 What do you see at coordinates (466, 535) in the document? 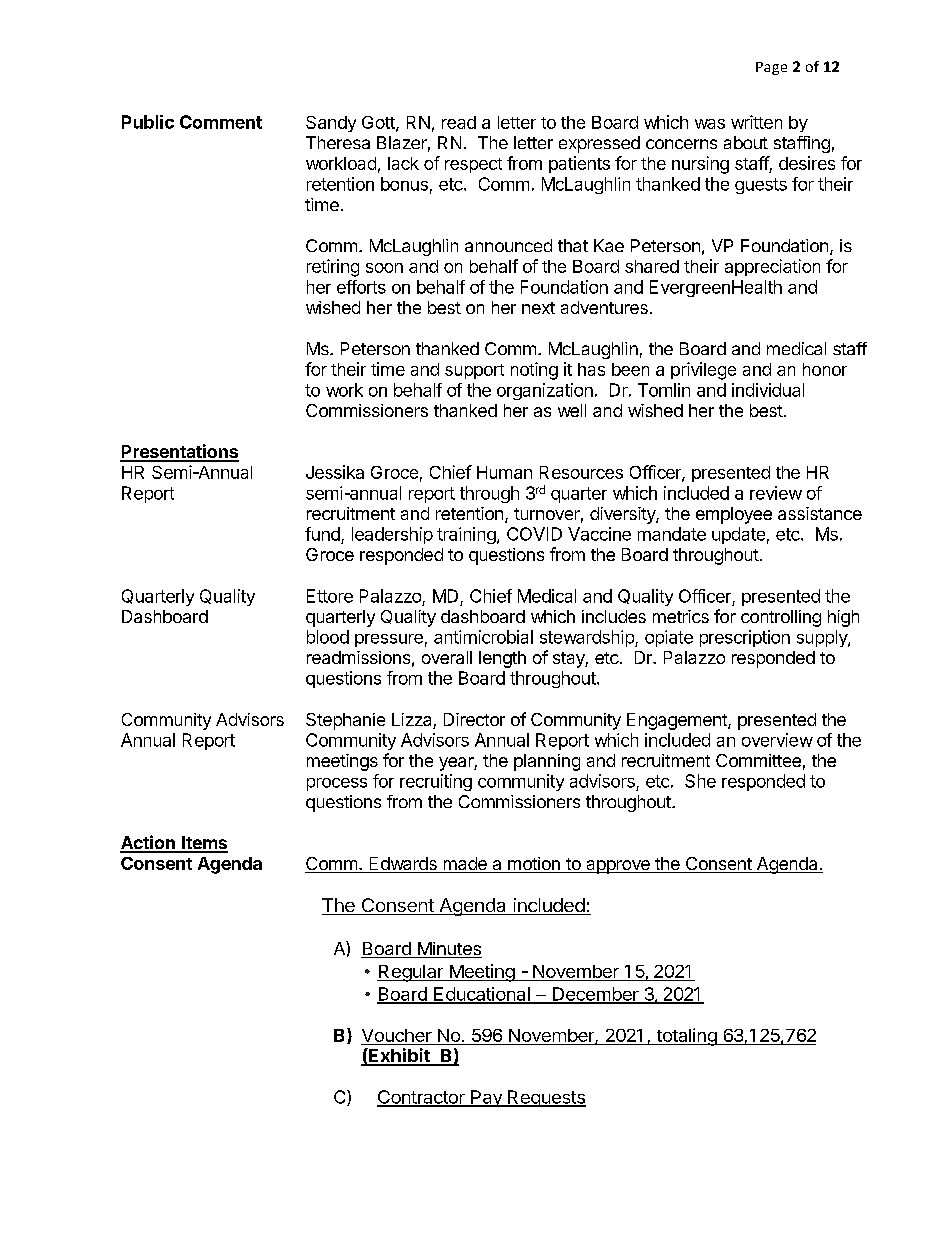
I see `training` at bounding box center [466, 535].
